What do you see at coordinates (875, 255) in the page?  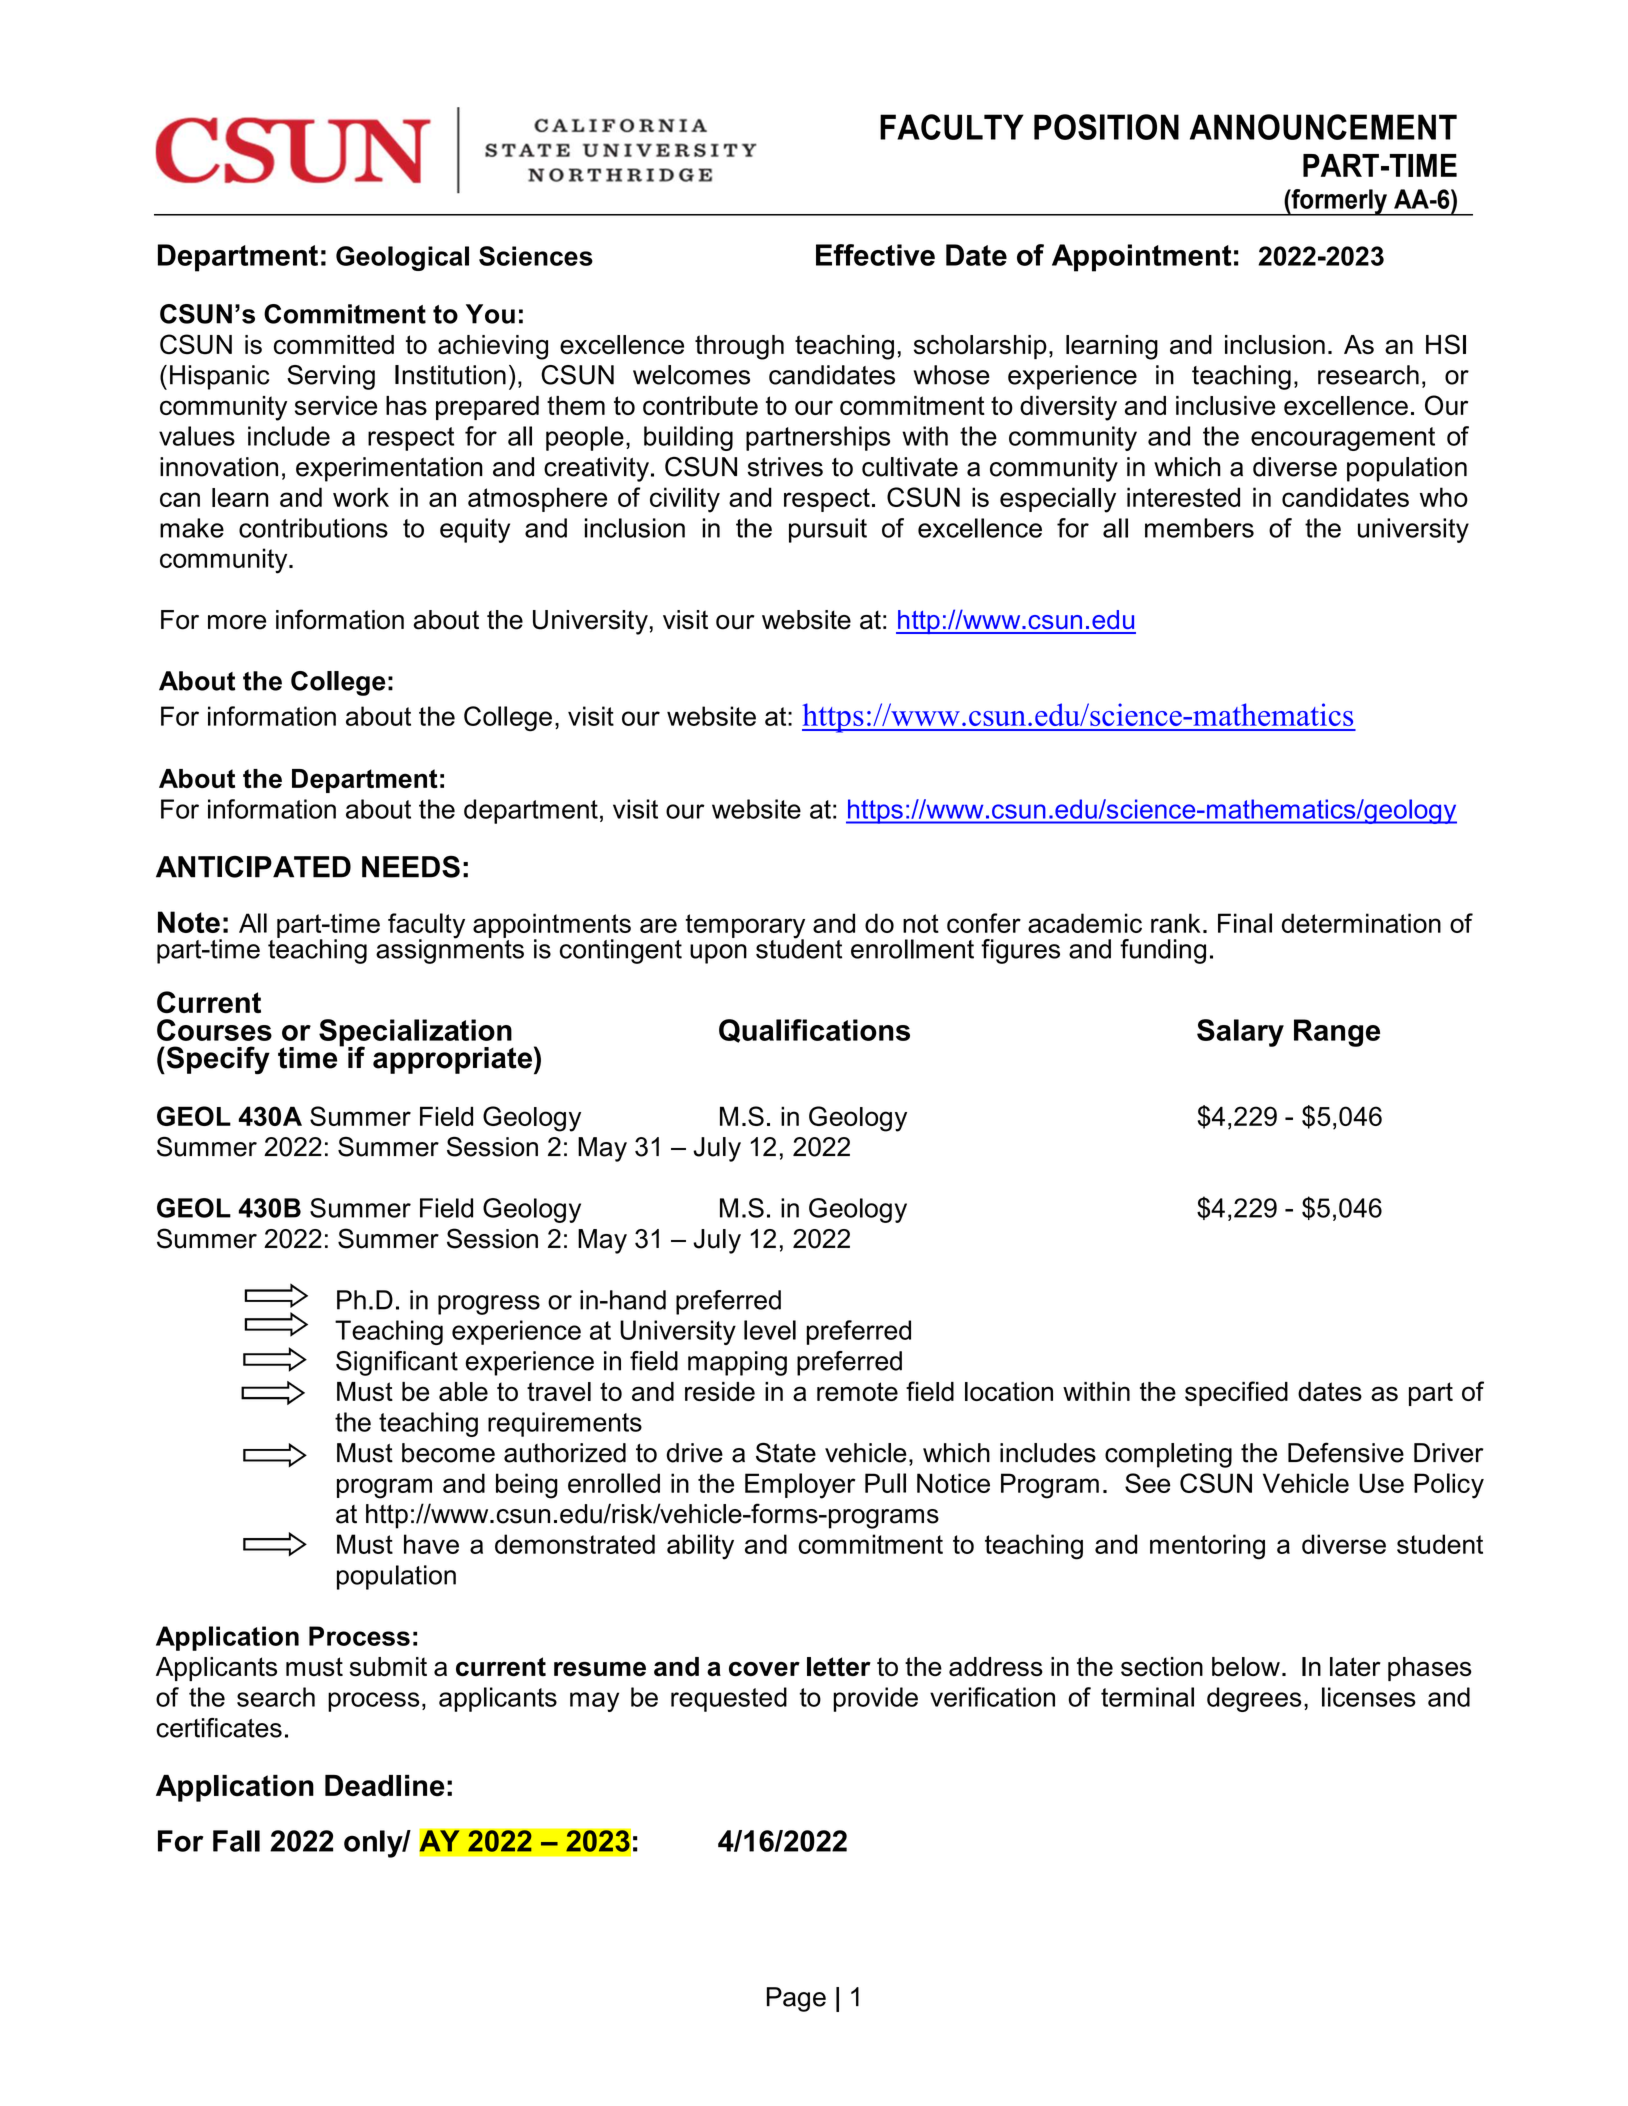 I see `Effective` at bounding box center [875, 255].
